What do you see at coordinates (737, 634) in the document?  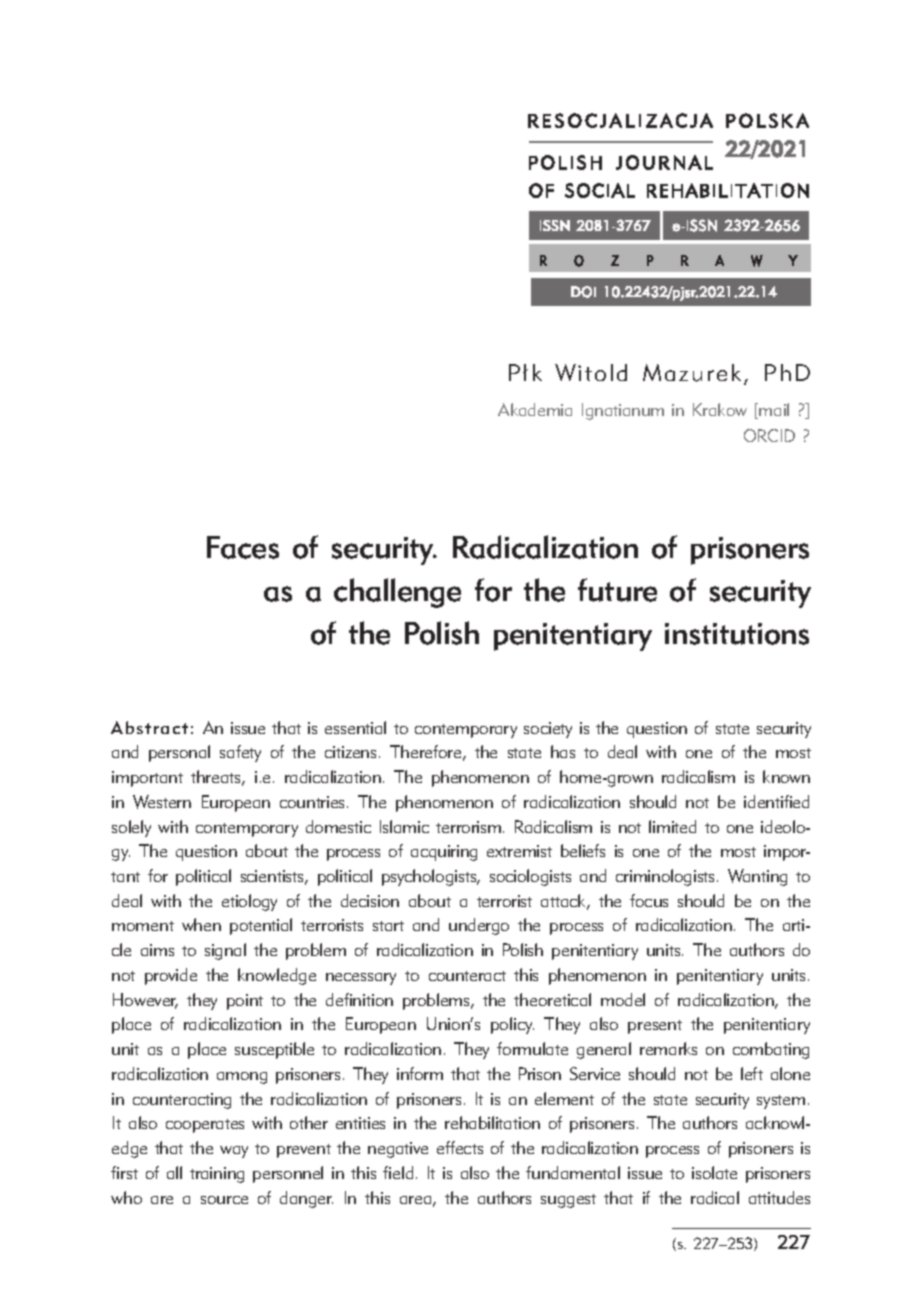 I see `institutions` at bounding box center [737, 634].
